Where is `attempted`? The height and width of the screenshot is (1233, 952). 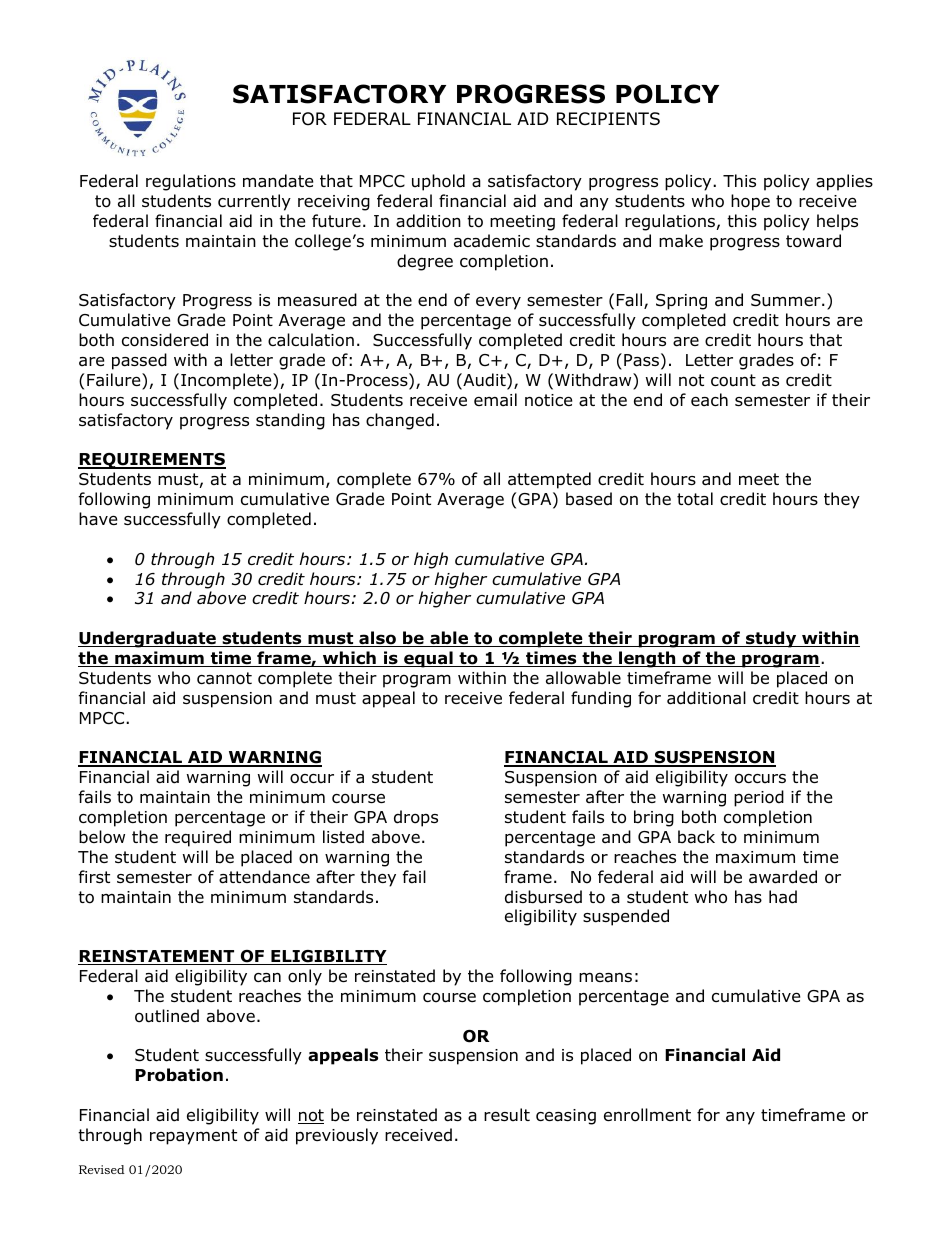
attempted is located at coordinates (549, 480).
